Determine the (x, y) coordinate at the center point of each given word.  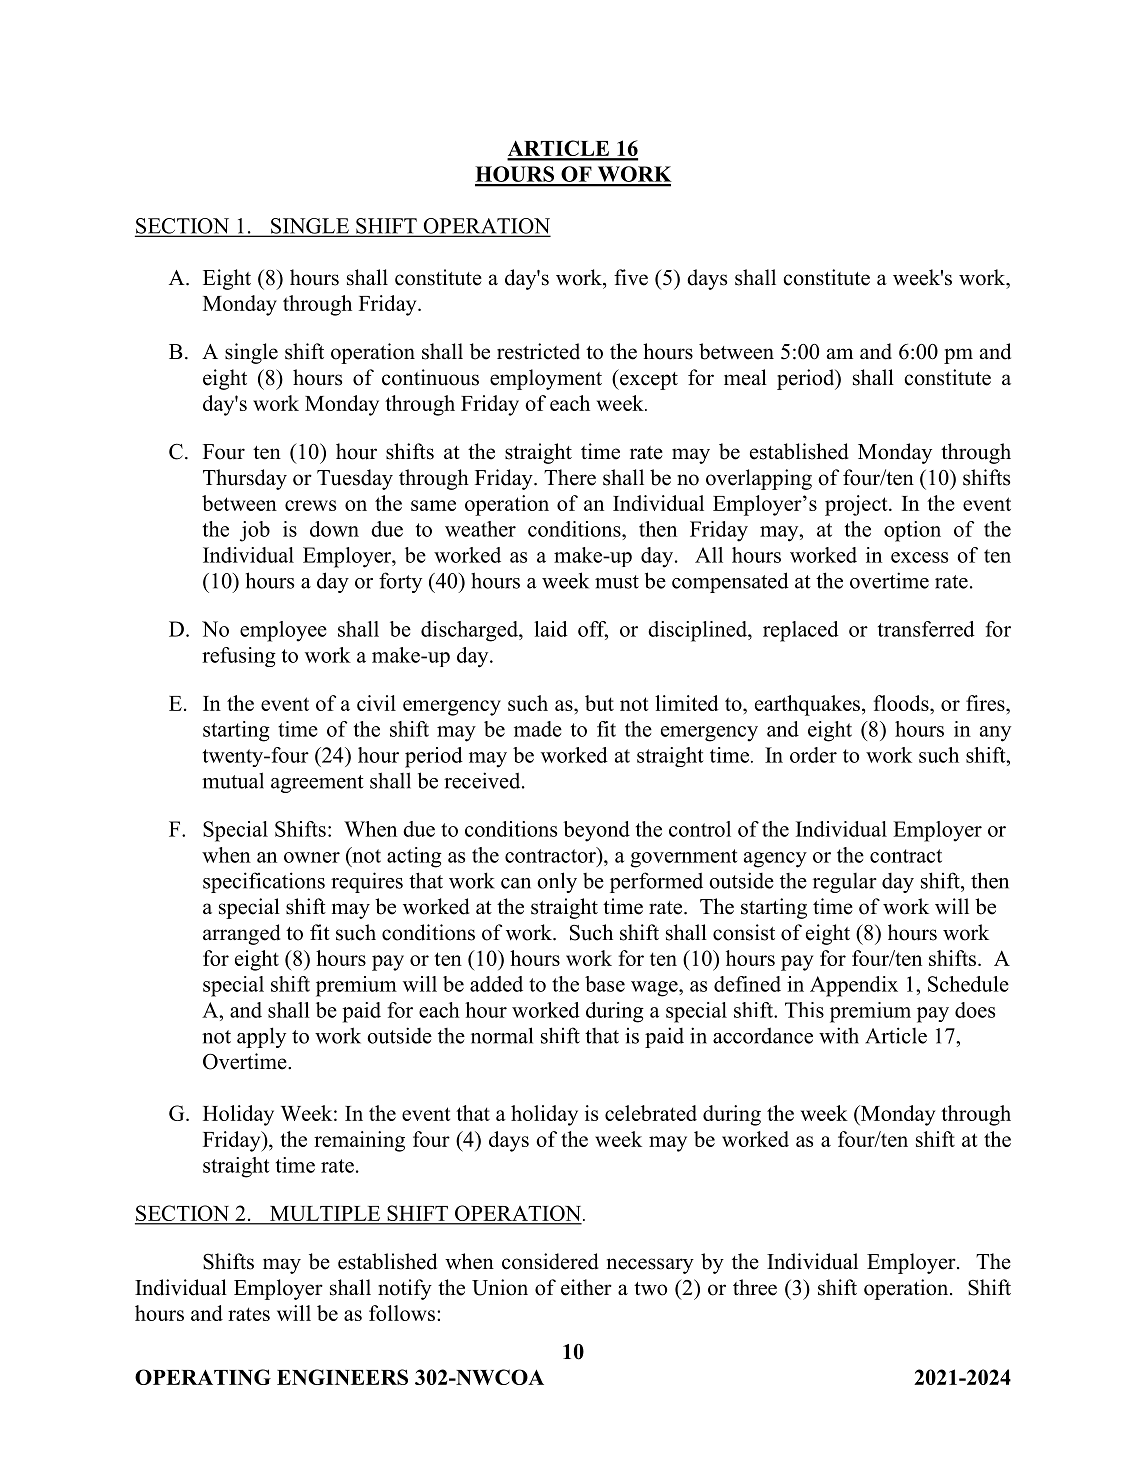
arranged (241, 934)
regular (845, 883)
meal (745, 377)
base (605, 984)
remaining (359, 1141)
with (839, 1035)
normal (502, 1035)
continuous (430, 377)
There (570, 477)
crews (310, 505)
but (599, 703)
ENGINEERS (342, 1377)
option (912, 531)
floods (902, 703)
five (631, 277)
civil (376, 703)
